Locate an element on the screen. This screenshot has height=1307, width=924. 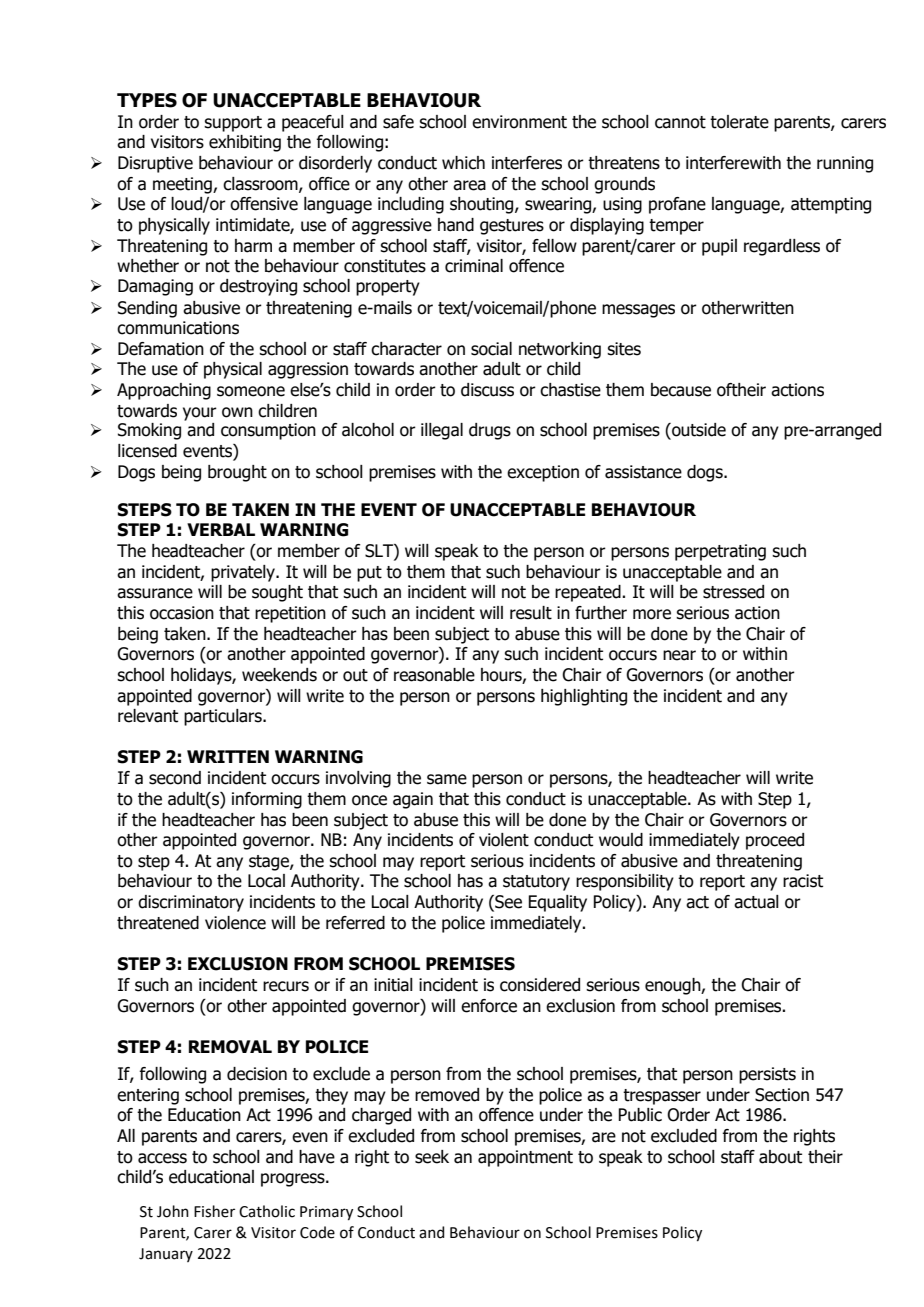
reasonable is located at coordinates (434, 675).
